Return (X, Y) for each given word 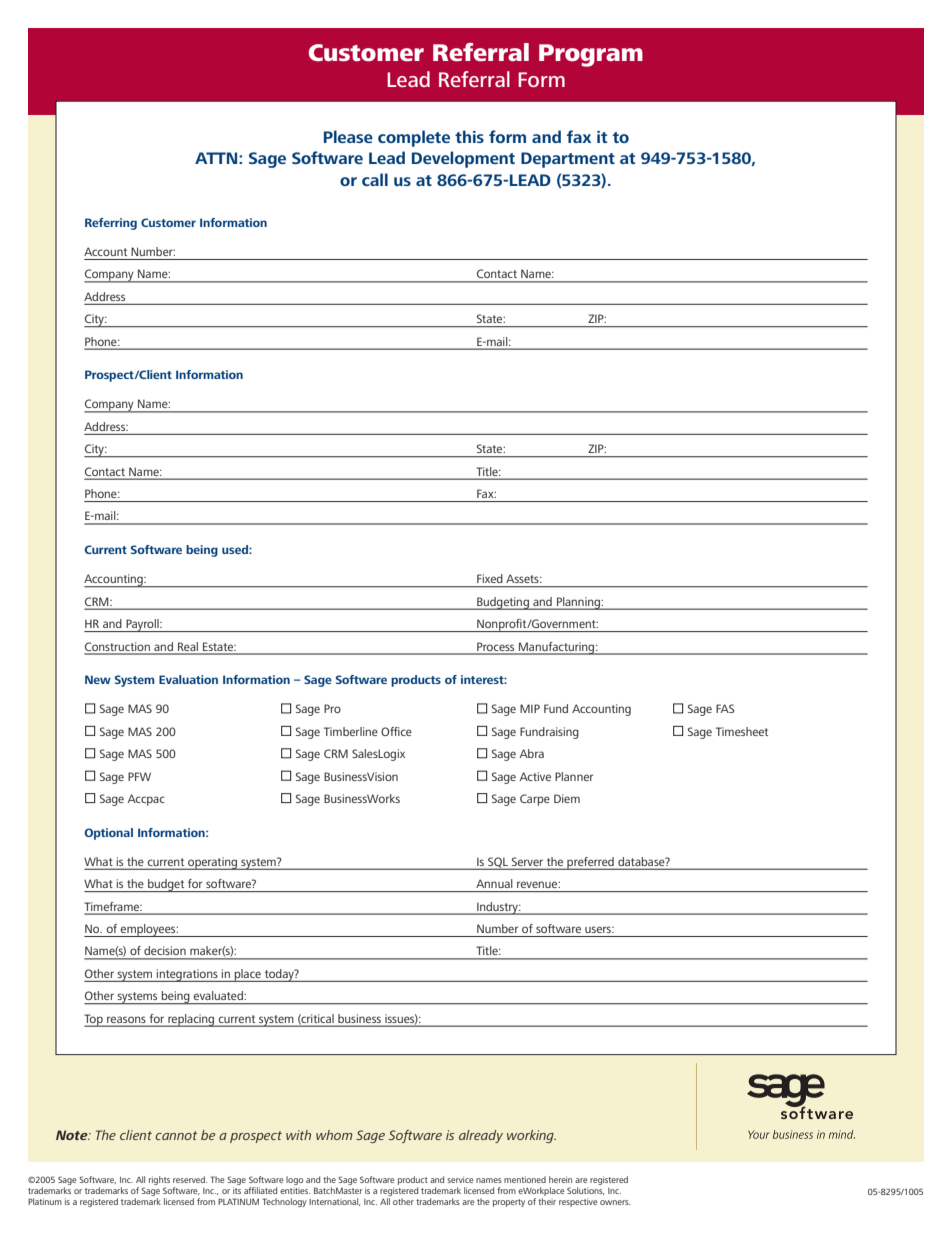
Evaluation (188, 679)
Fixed (489, 578)
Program (591, 55)
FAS (725, 708)
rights (159, 1182)
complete (414, 138)
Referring (111, 224)
